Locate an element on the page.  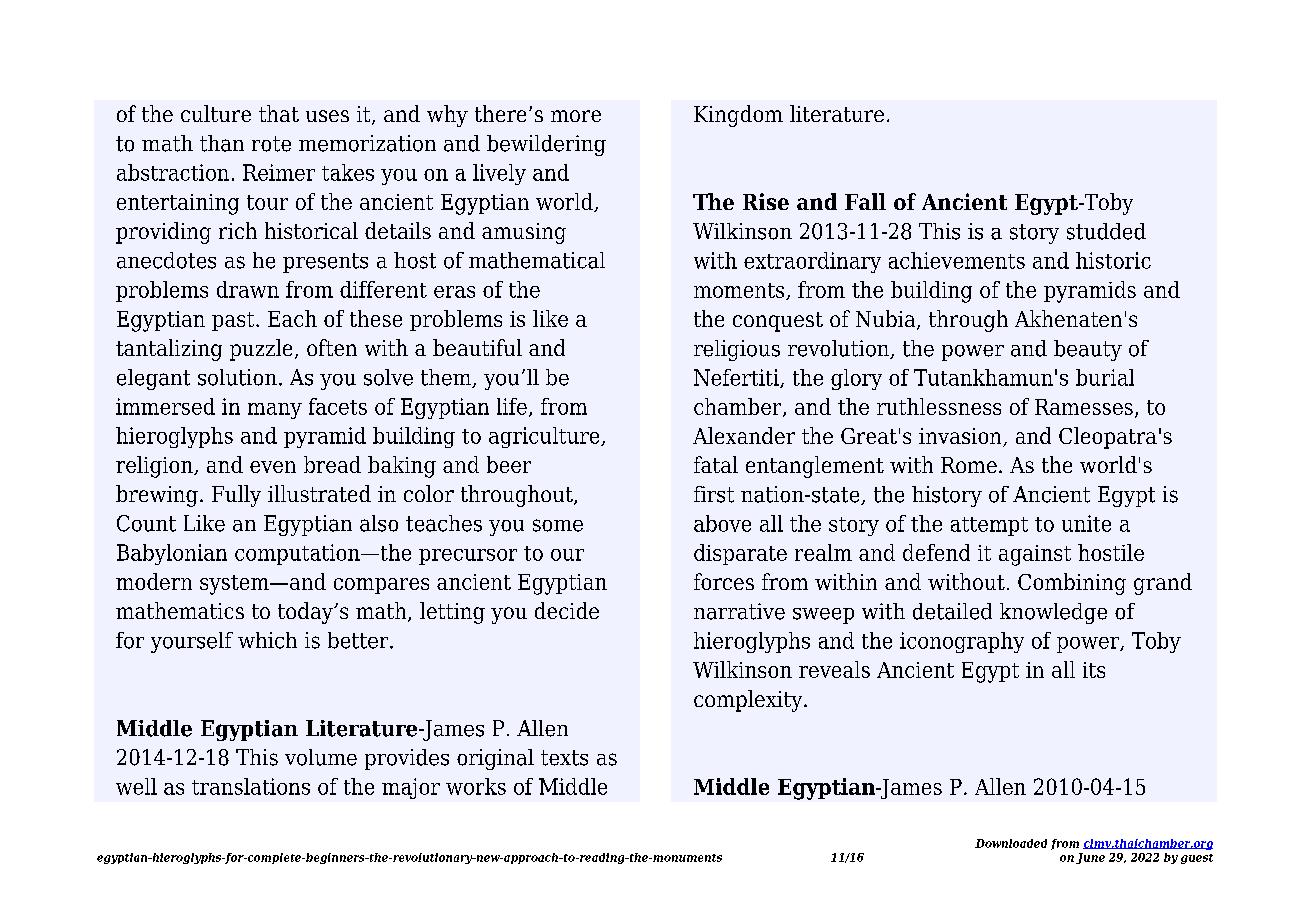
which is located at coordinates (267, 640).
